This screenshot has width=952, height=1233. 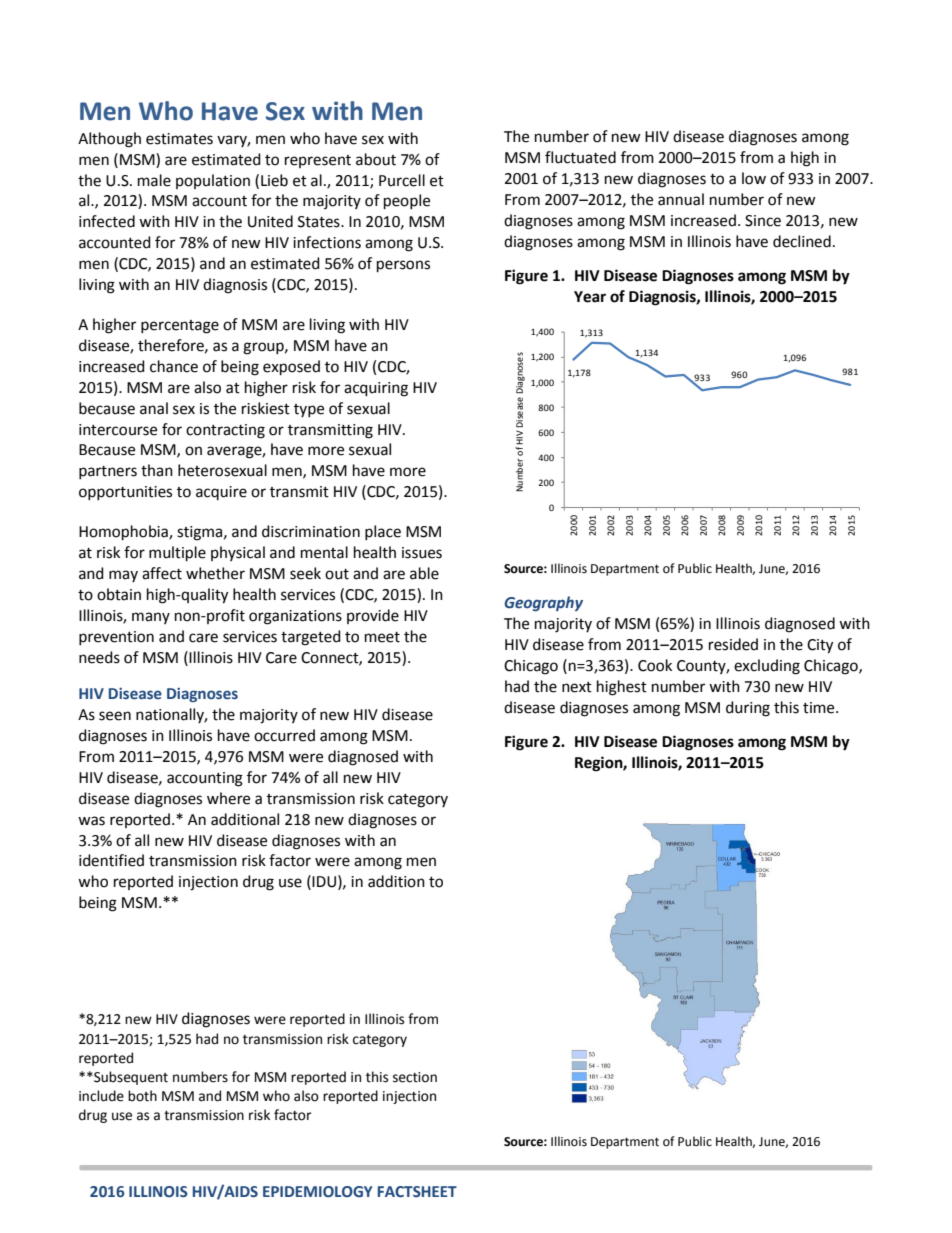 I want to click on Year, so click(x=590, y=297).
